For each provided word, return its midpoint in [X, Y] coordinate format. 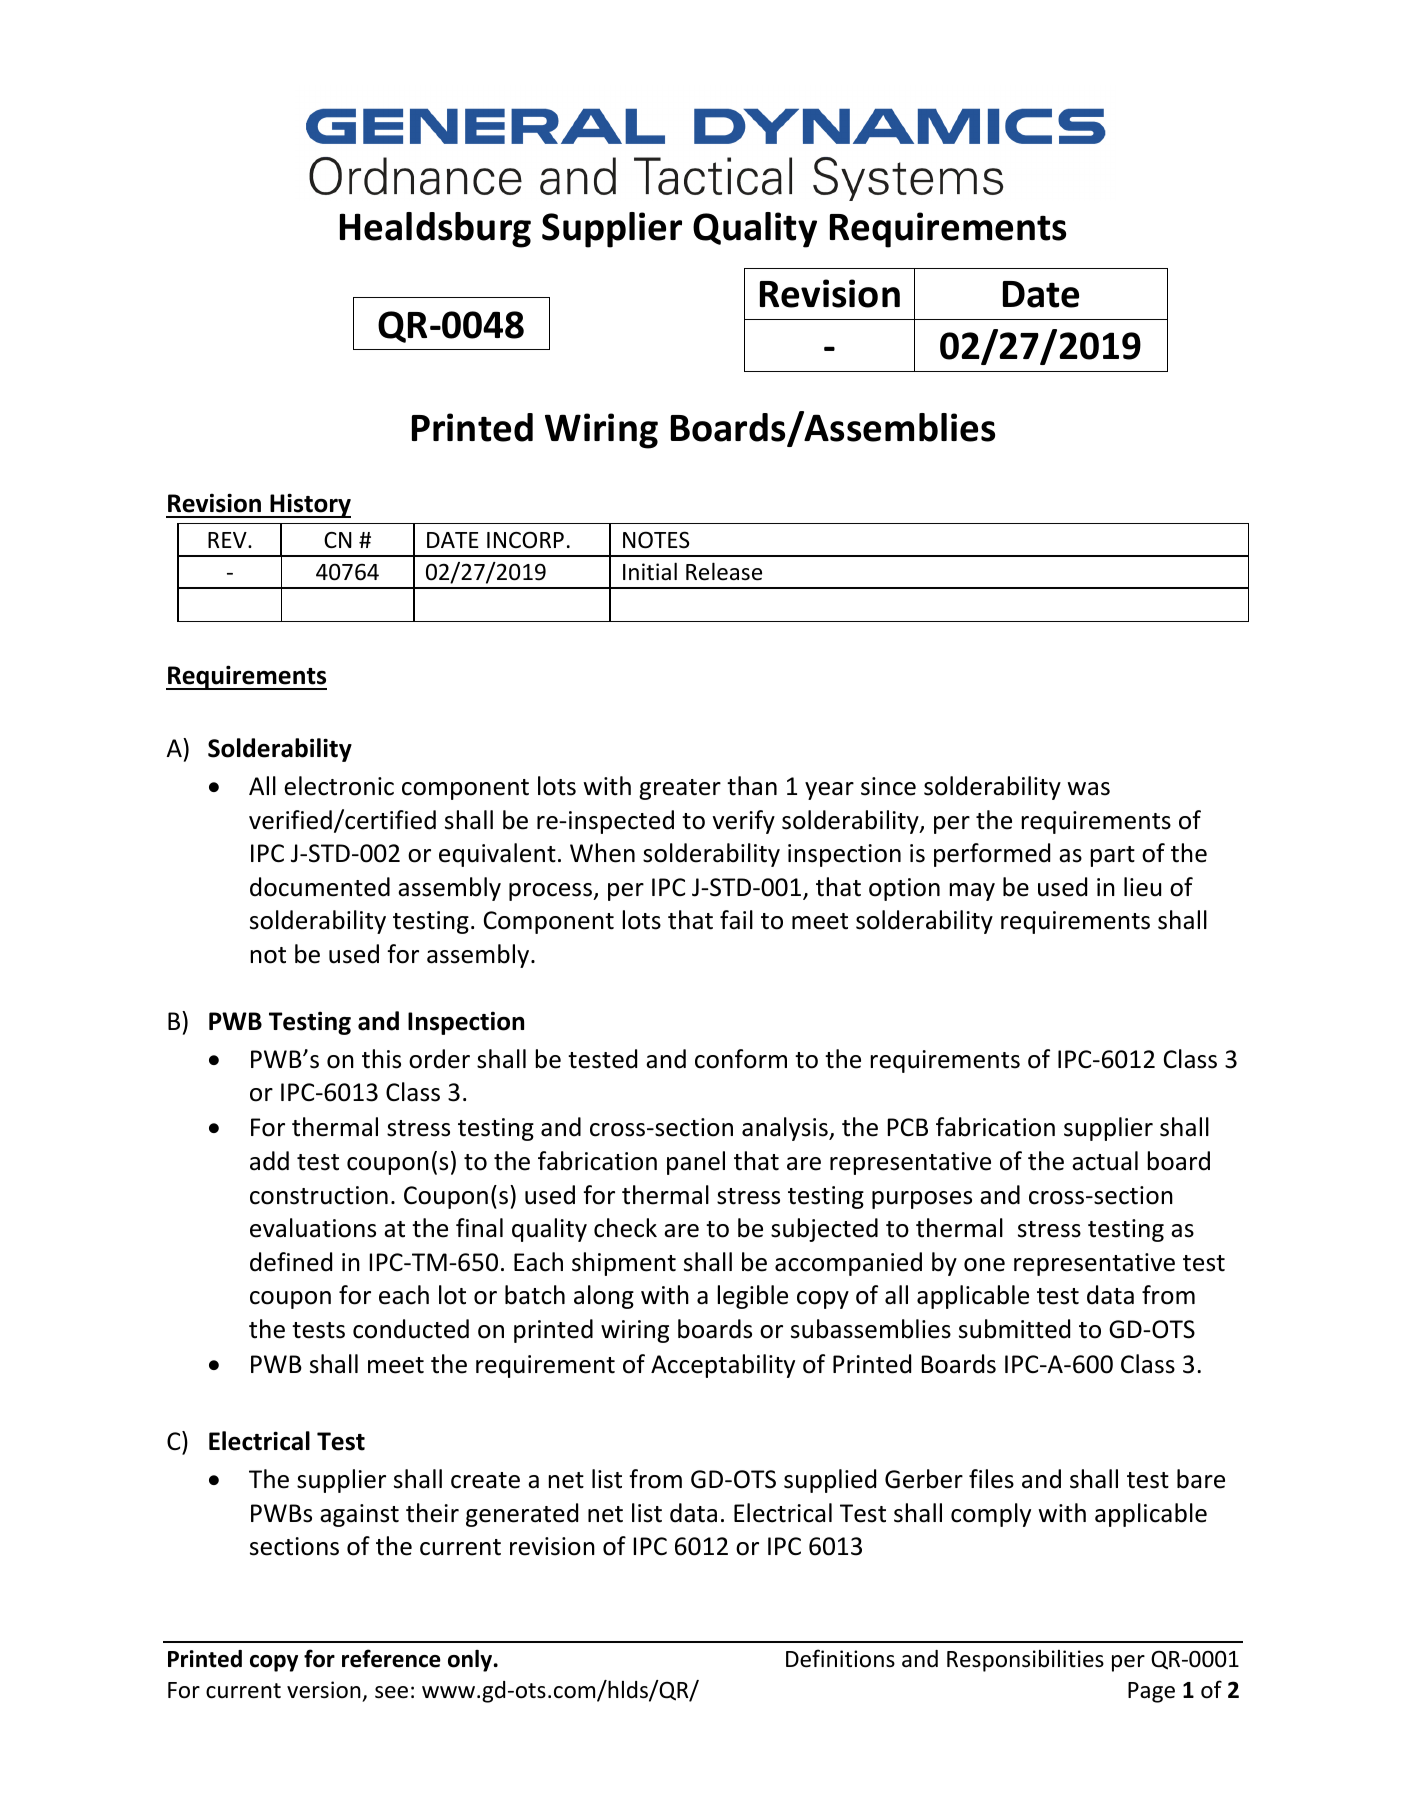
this [381, 1059]
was [1088, 789]
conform [741, 1059]
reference [391, 1658]
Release [724, 571]
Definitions [840, 1658]
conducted [411, 1329]
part [1113, 856]
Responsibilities [1025, 1661]
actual [1105, 1161]
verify [744, 822]
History [309, 505]
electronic [339, 786]
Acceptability [723, 1366]
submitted [1014, 1329]
